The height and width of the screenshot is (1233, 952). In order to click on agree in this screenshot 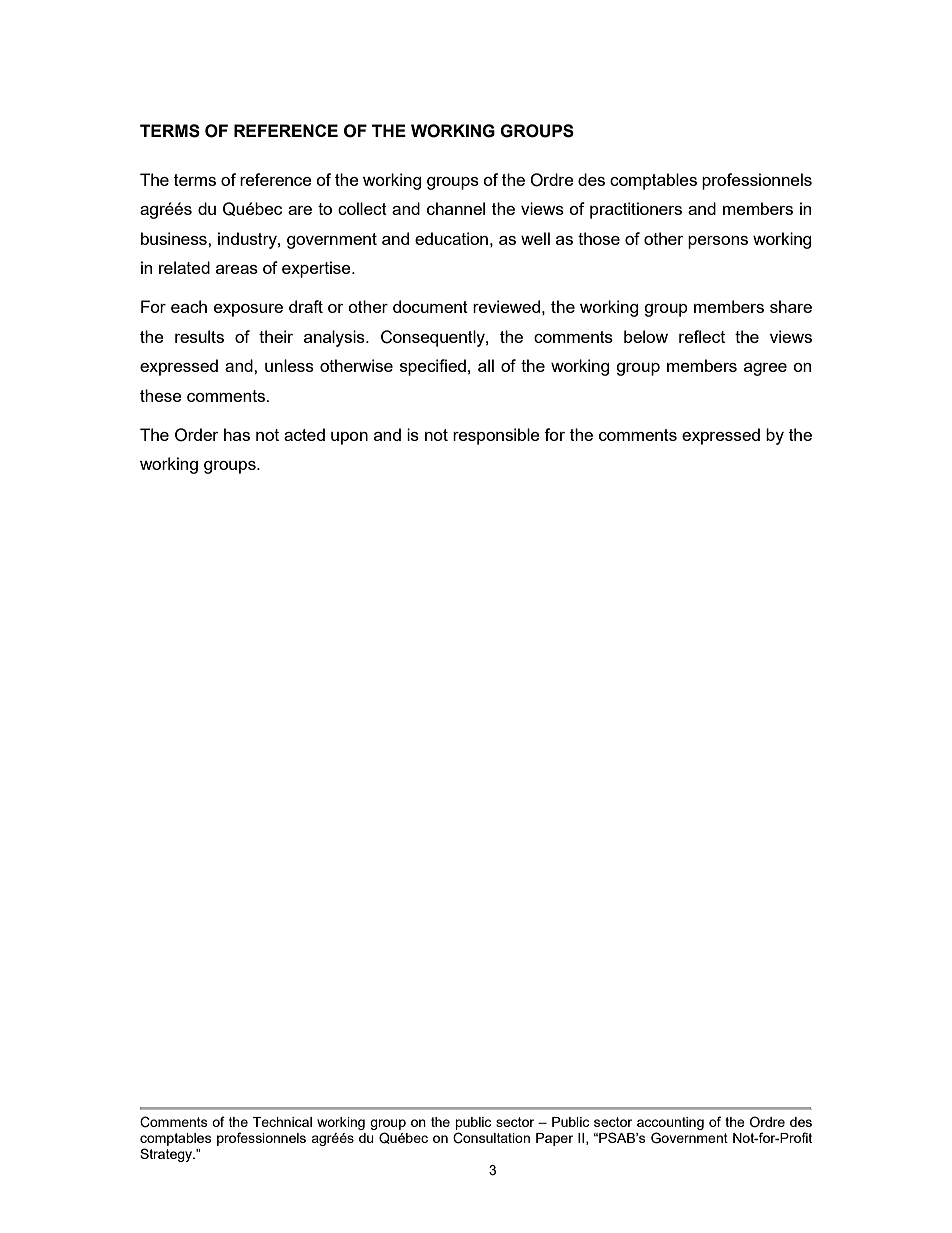, I will do `click(765, 369)`.
